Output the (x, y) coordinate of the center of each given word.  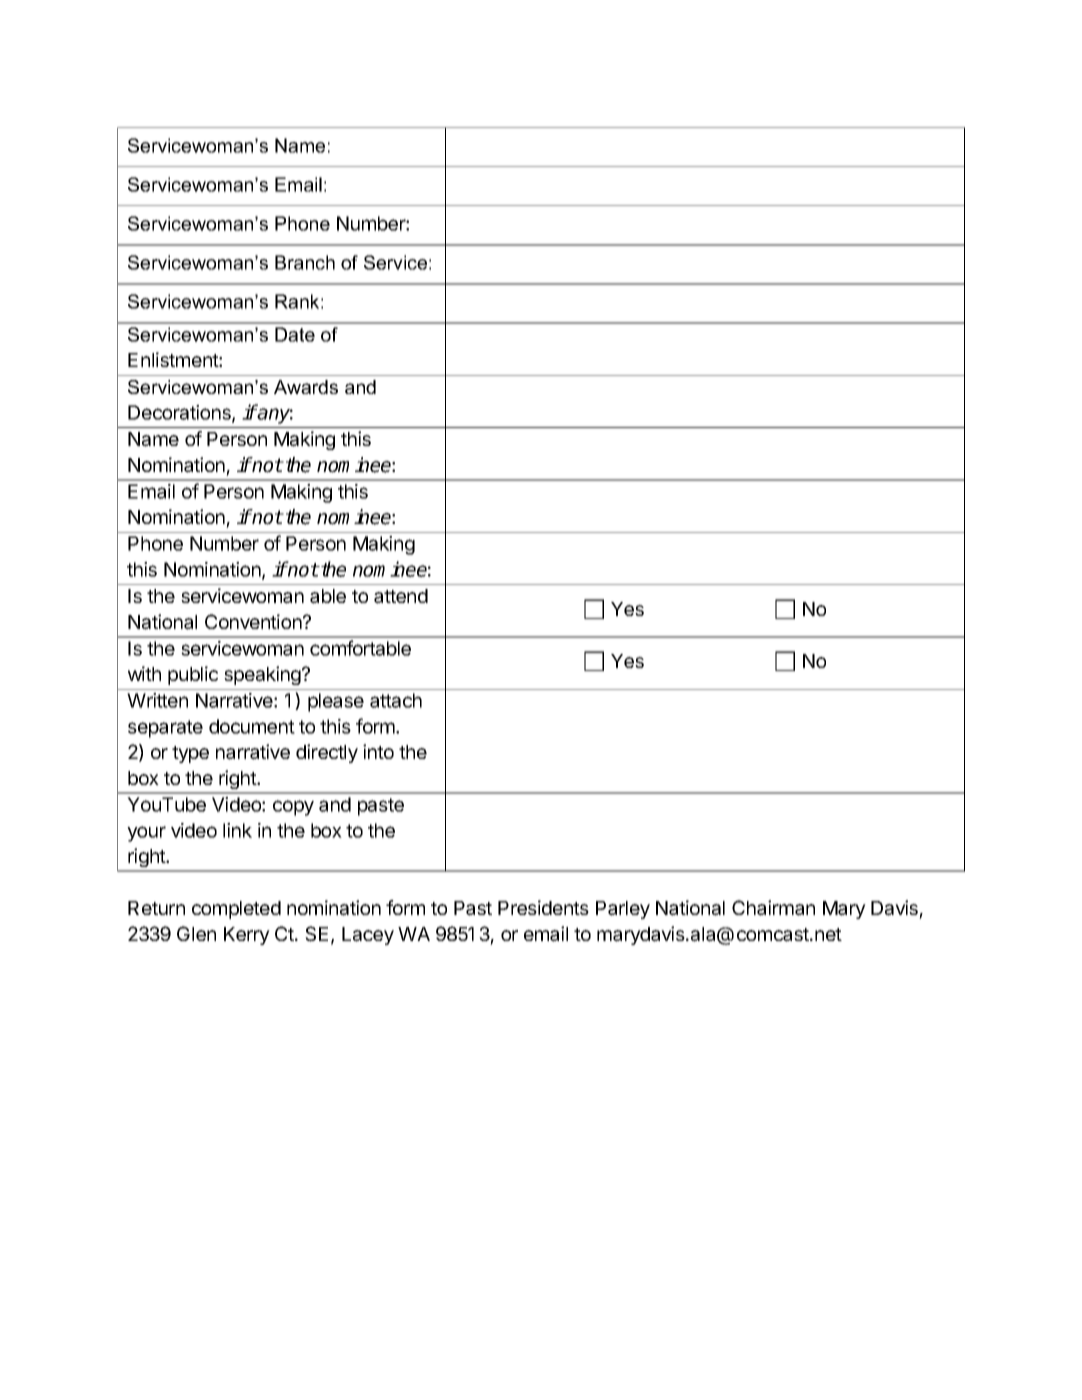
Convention (254, 621)
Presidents (543, 907)
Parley (623, 910)
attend (401, 596)
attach (396, 700)
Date (295, 334)
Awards (306, 387)
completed (236, 910)
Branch (305, 262)
